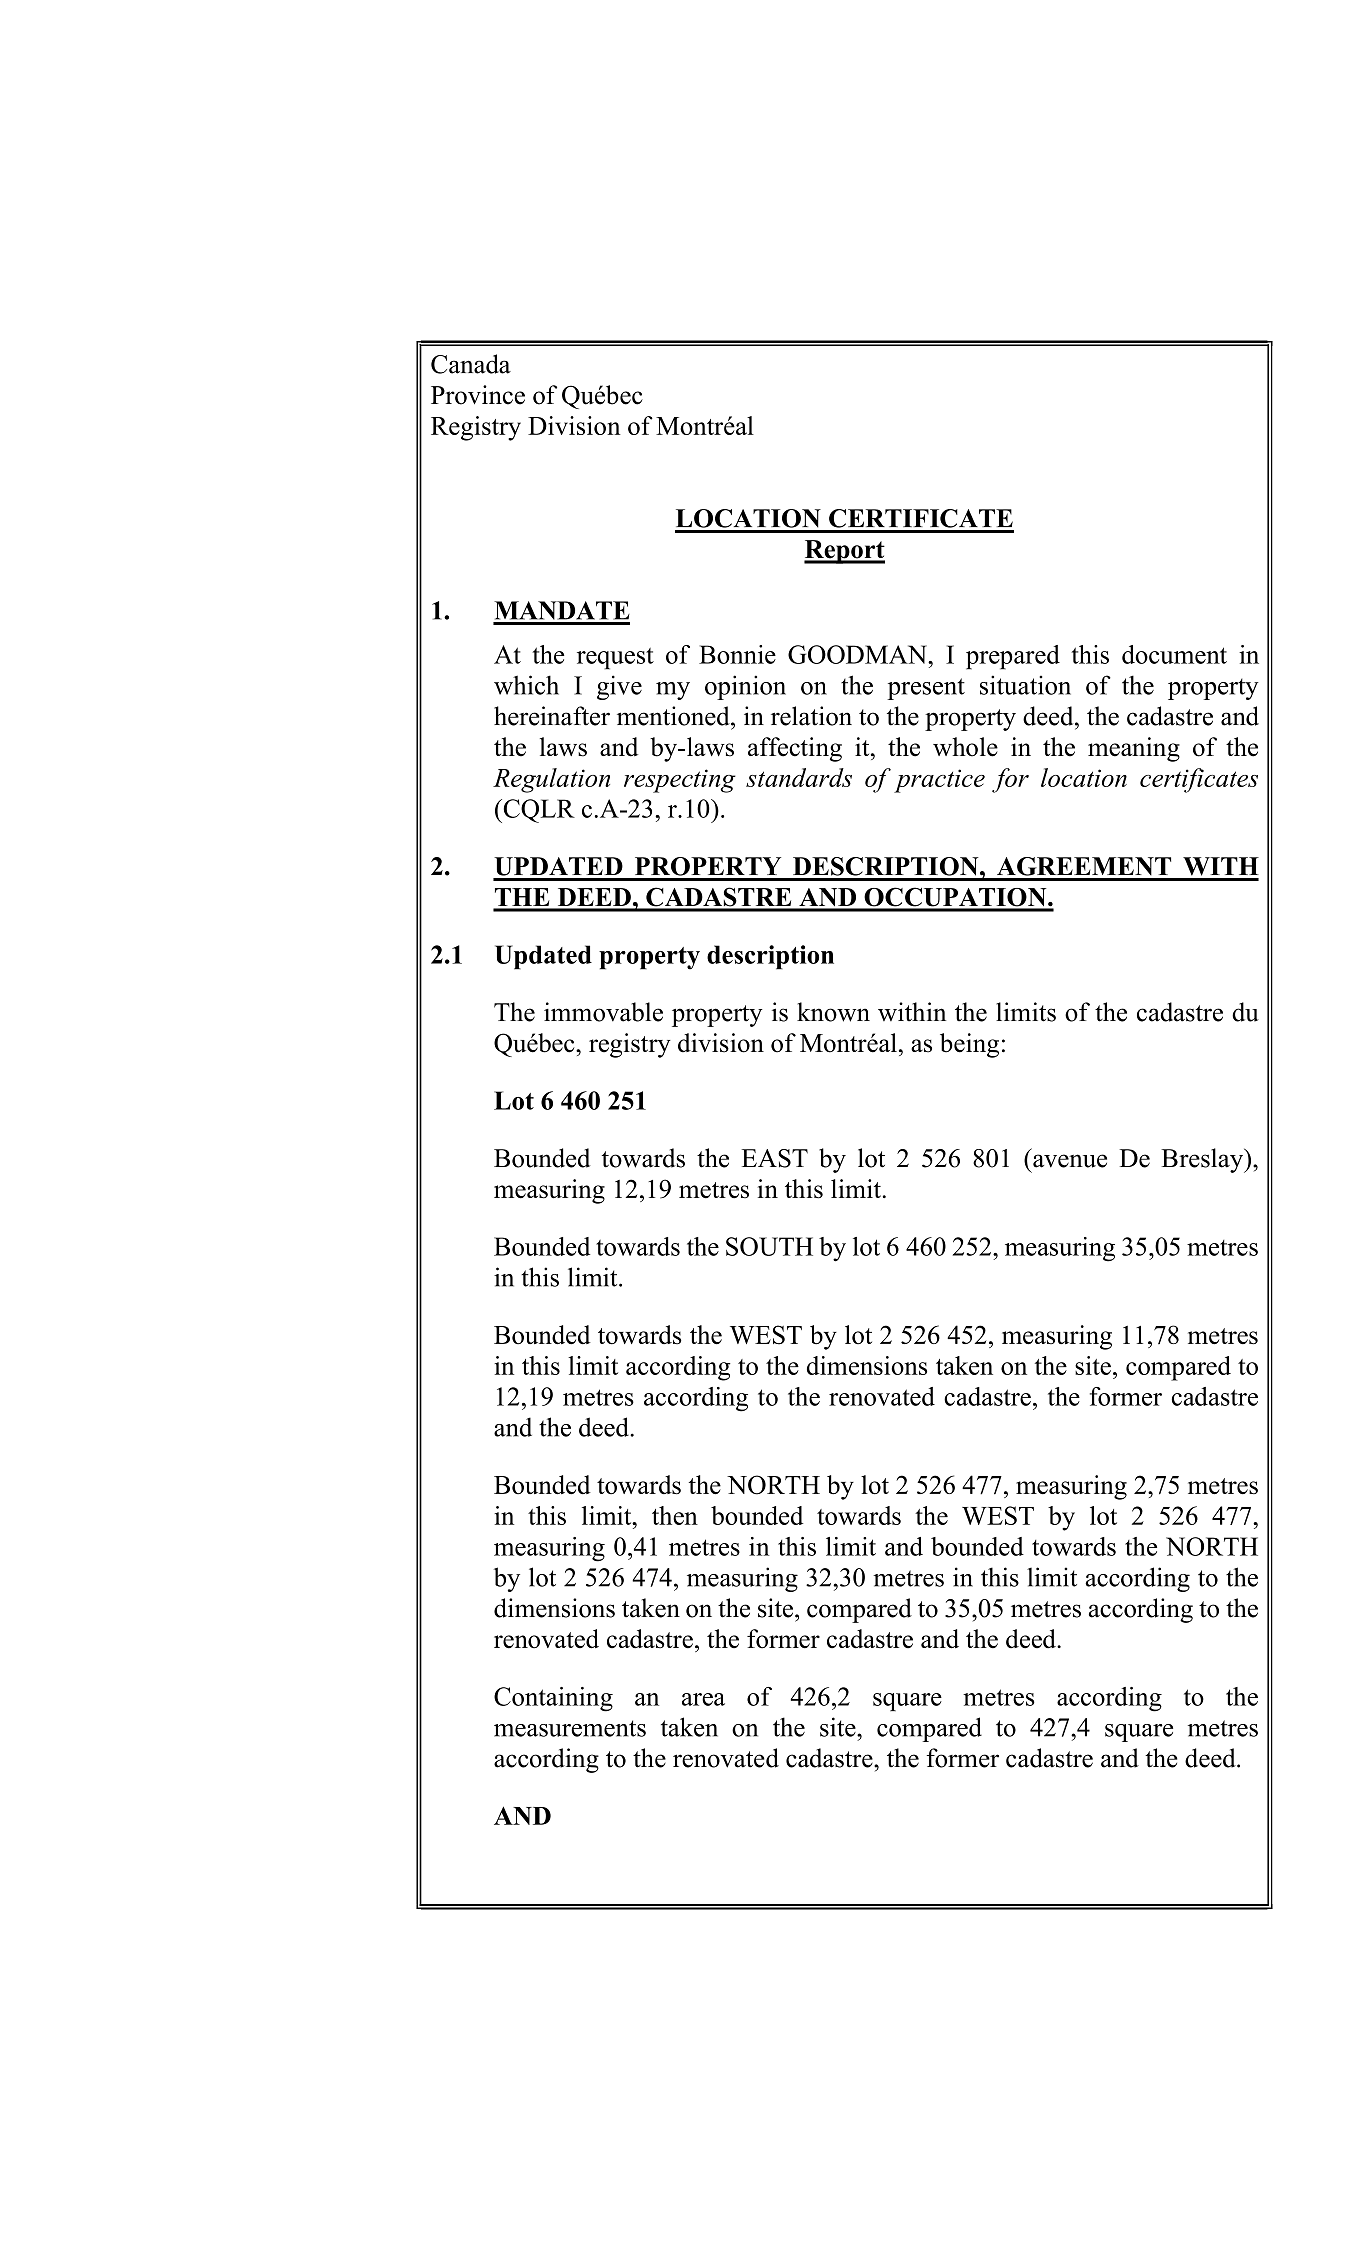  Describe the element at coordinates (703, 1699) in the document. I see `area` at that location.
